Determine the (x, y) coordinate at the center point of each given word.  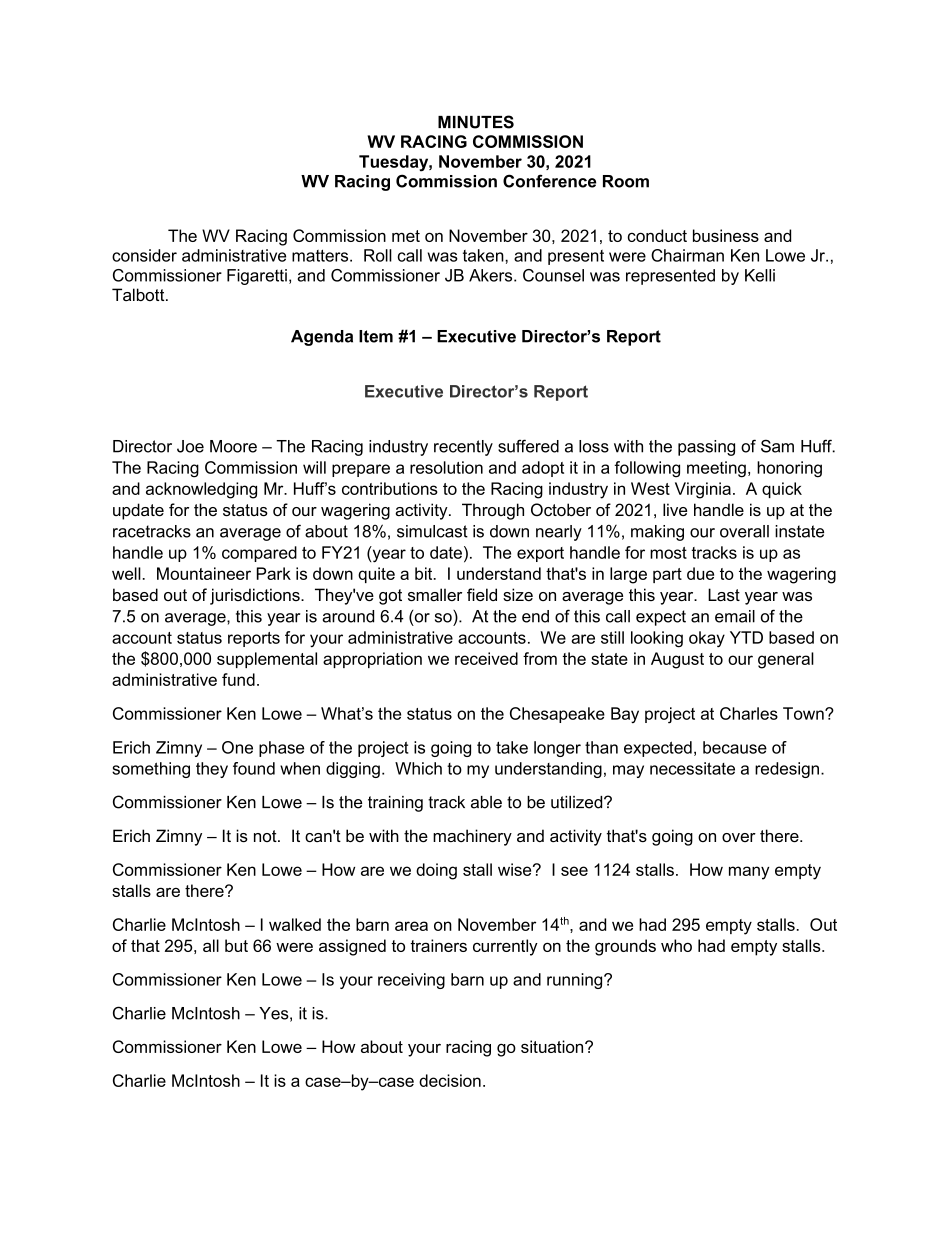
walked (295, 924)
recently (463, 448)
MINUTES (476, 122)
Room (626, 181)
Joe (190, 446)
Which (418, 768)
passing (706, 448)
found (254, 768)
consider (144, 255)
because (735, 747)
